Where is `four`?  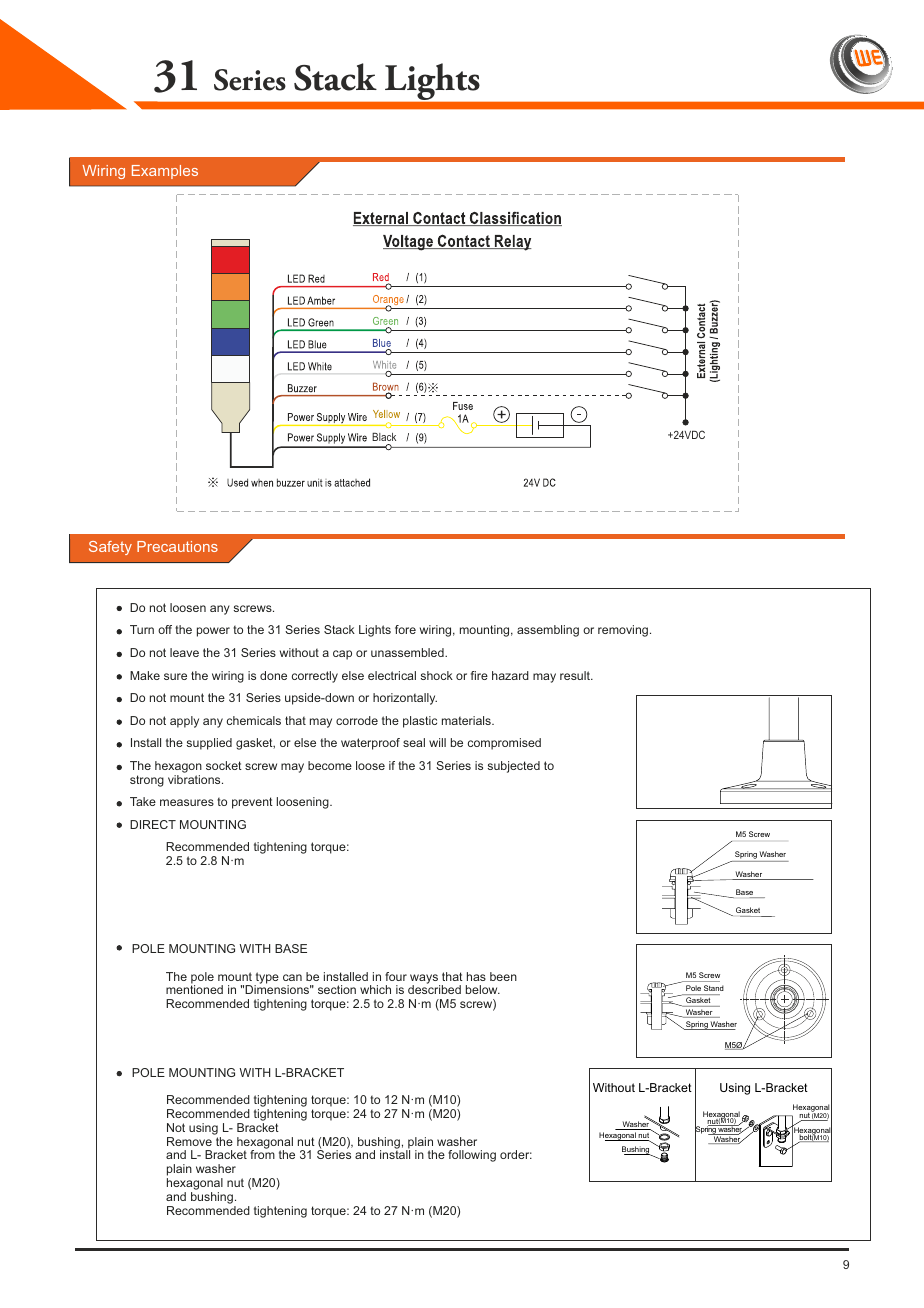
four is located at coordinates (396, 976).
